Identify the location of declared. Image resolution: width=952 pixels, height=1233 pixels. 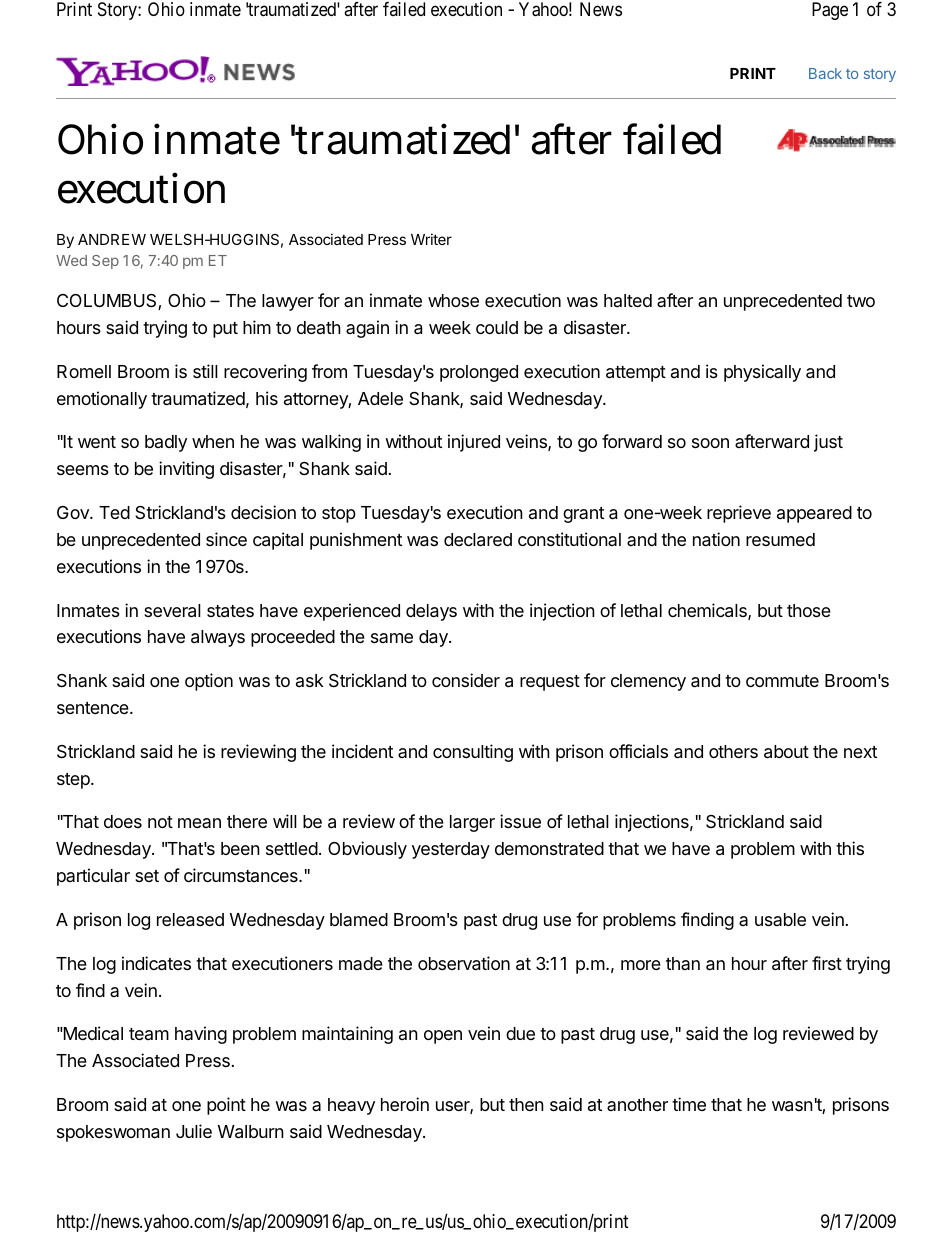
(478, 540).
